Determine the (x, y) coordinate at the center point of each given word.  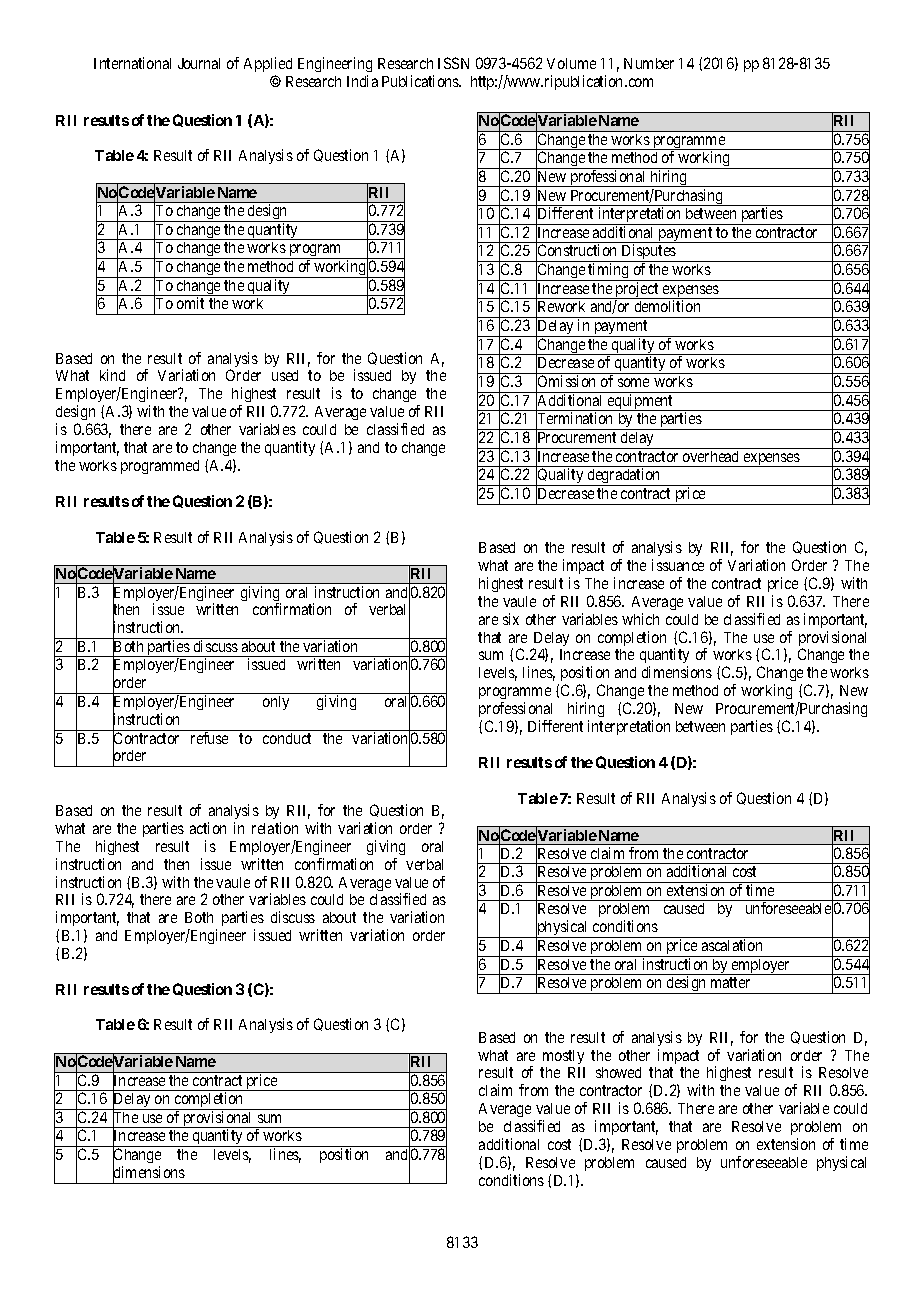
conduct (287, 738)
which (640, 619)
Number (649, 63)
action (208, 828)
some (633, 382)
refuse (209, 738)
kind (112, 375)
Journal (199, 63)
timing (608, 272)
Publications (421, 81)
